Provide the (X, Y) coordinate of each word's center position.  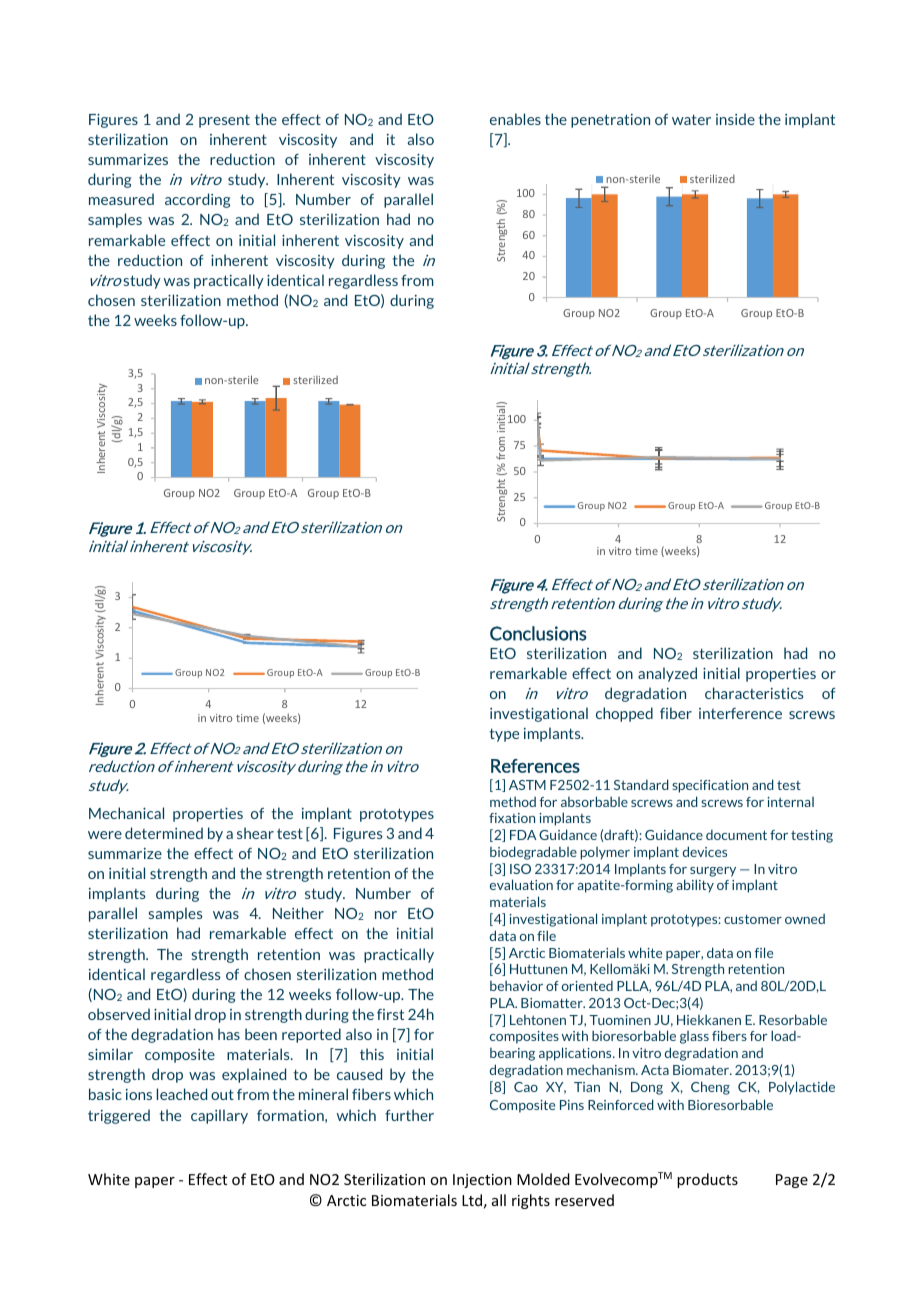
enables (515, 119)
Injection (482, 1181)
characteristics (754, 693)
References (535, 766)
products (707, 1180)
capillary (219, 1116)
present (224, 121)
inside (735, 119)
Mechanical (126, 813)
